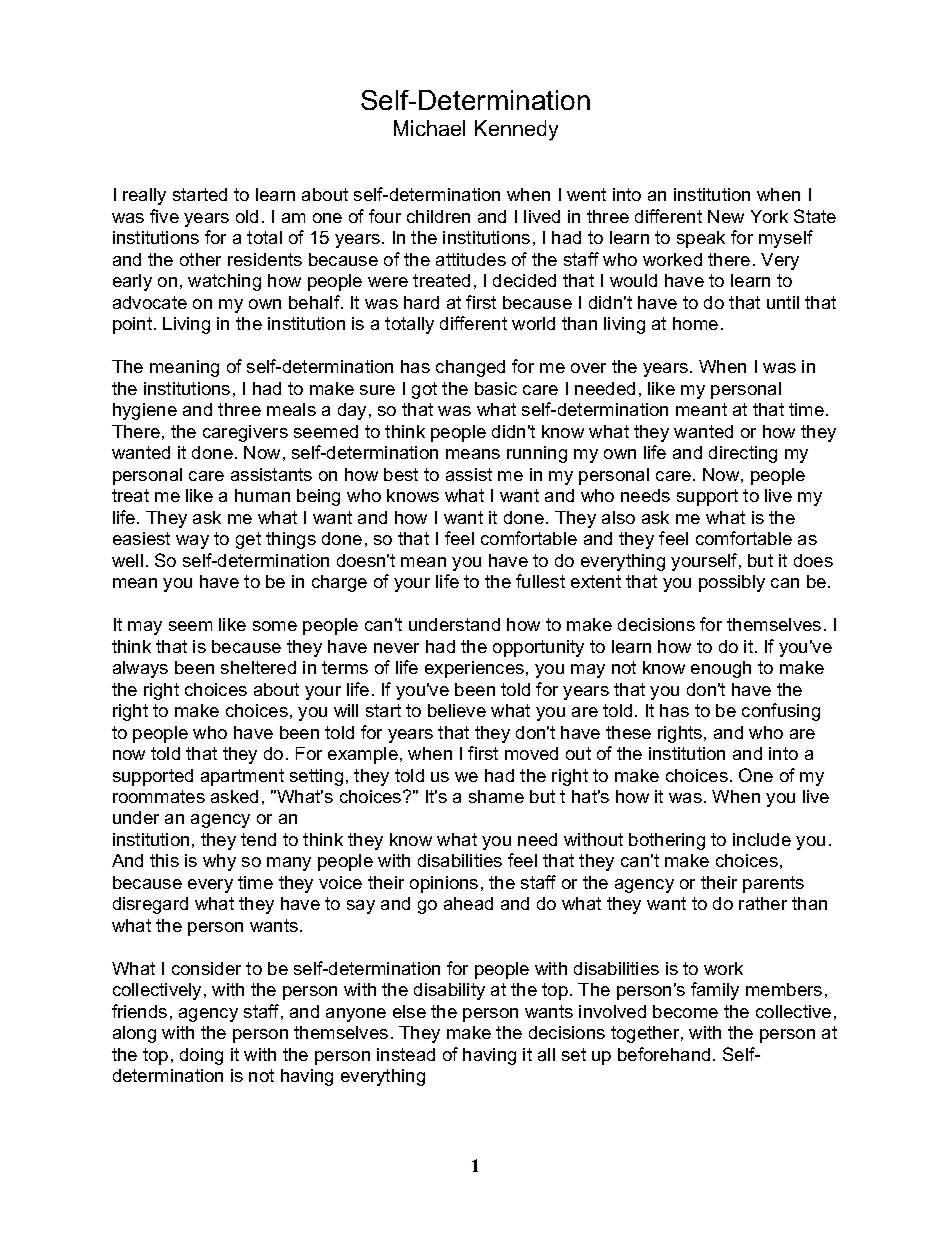 Image resolution: width=952 pixels, height=1233 pixels. What do you see at coordinates (144, 196) in the page?
I see `really` at bounding box center [144, 196].
